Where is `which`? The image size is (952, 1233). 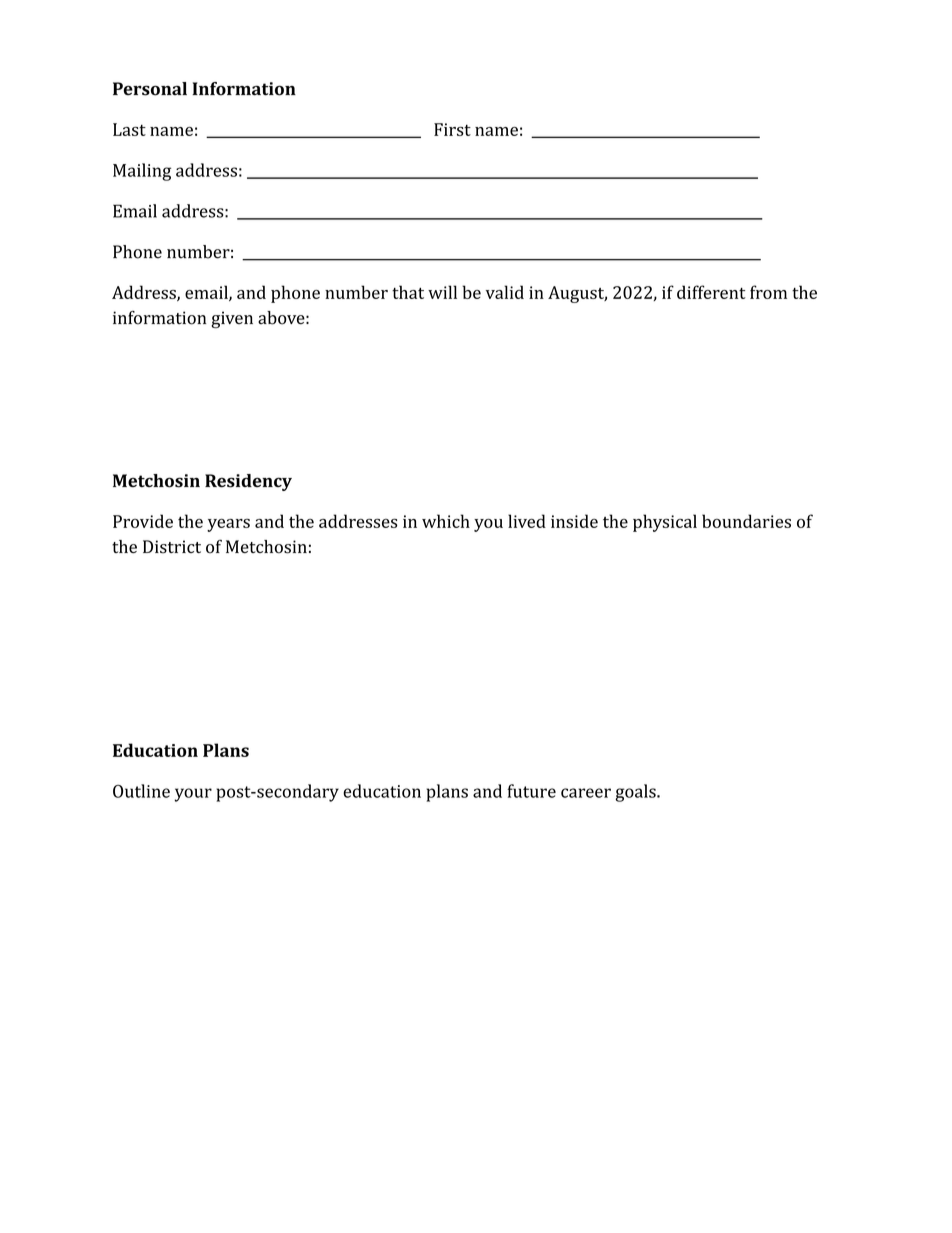 which is located at coordinates (446, 521).
